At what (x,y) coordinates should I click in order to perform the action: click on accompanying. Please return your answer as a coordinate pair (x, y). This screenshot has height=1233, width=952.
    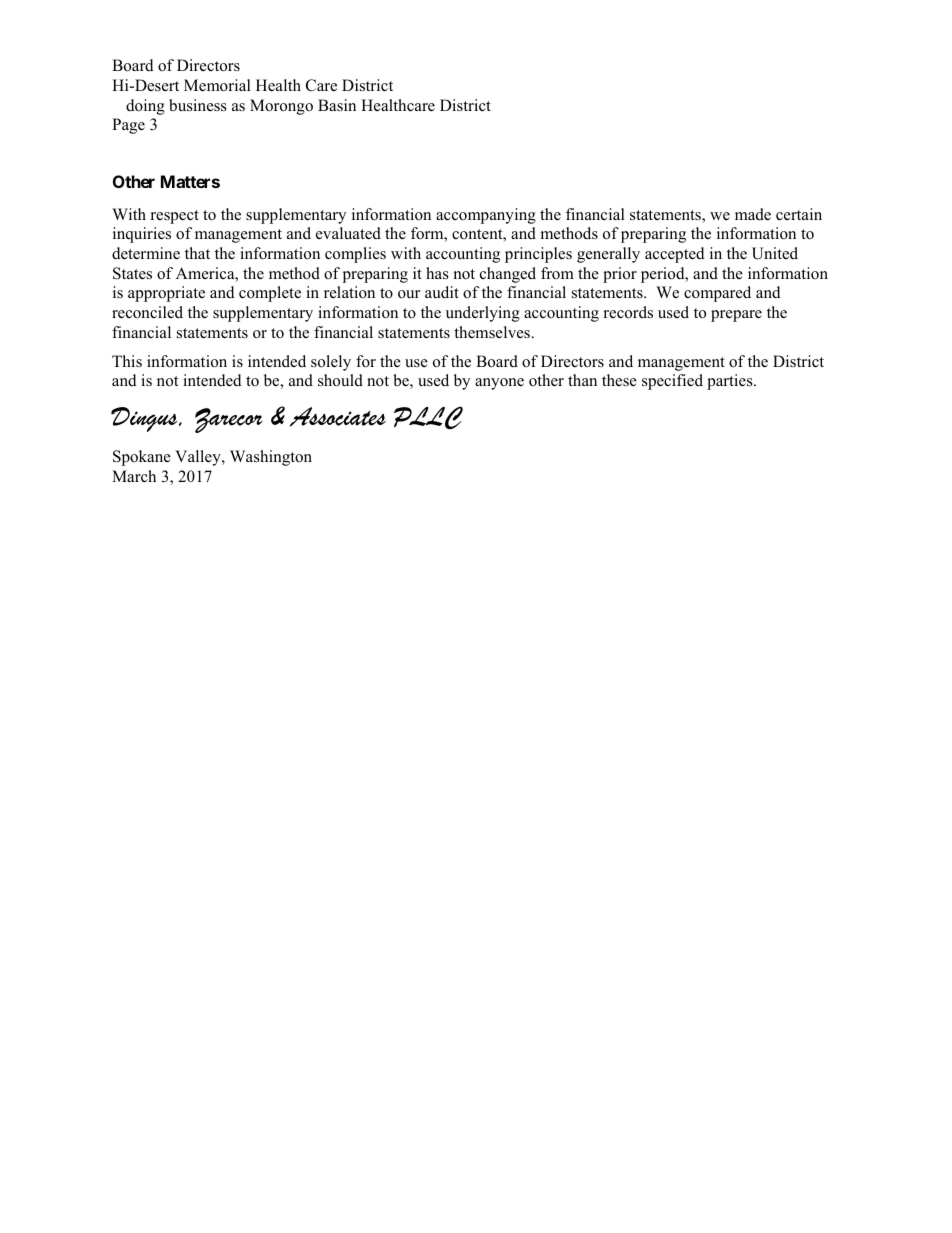
    Looking at the image, I should click on (486, 216).
